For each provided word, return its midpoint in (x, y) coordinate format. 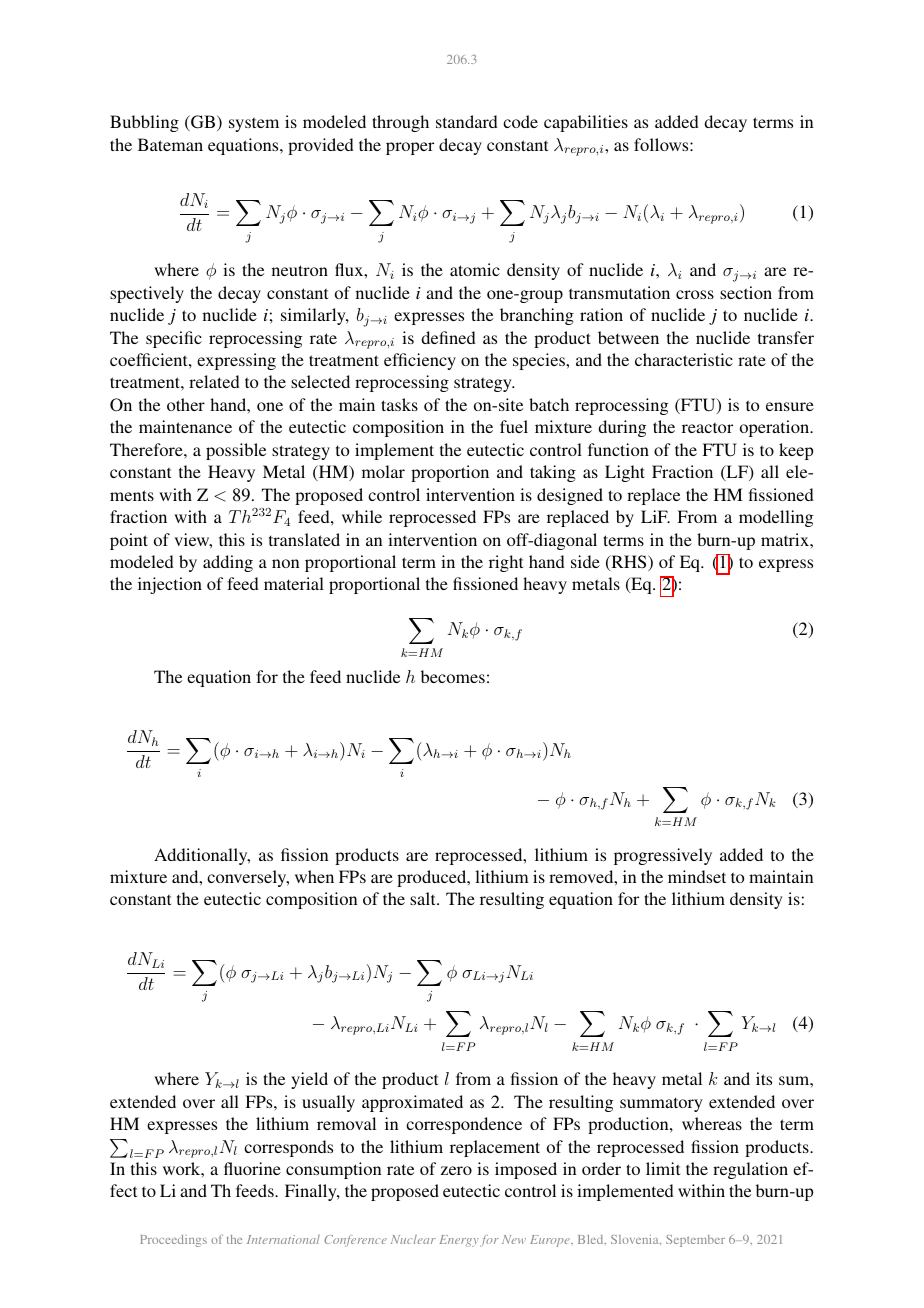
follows (662, 144)
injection (170, 585)
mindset (697, 876)
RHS (629, 563)
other (186, 404)
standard (467, 121)
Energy (458, 1241)
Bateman (170, 144)
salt (424, 898)
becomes (453, 676)
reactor (707, 427)
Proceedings (173, 1241)
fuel (514, 426)
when (314, 876)
